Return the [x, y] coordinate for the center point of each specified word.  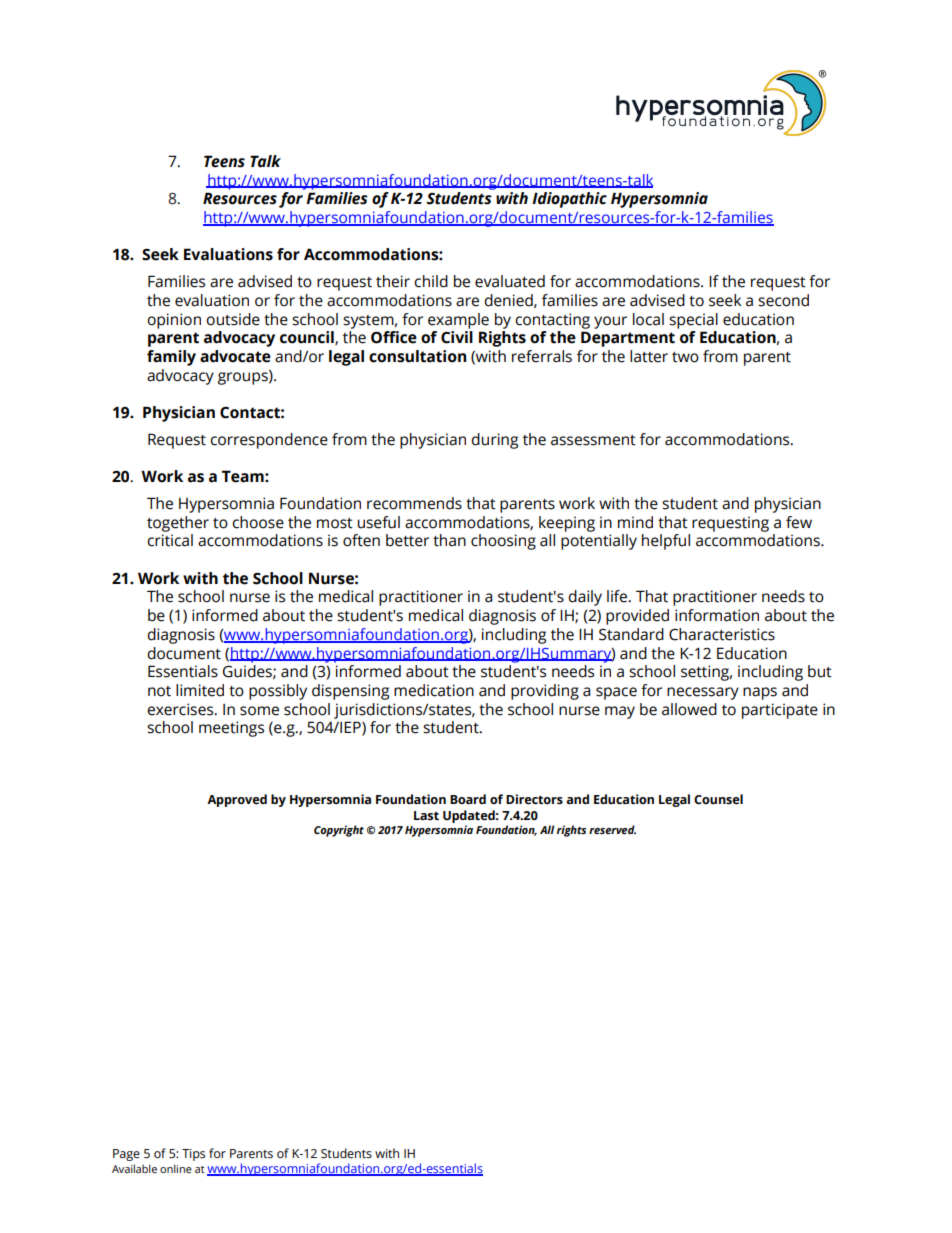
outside [233, 319]
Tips [193, 1155]
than [449, 540]
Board [468, 799]
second [783, 300]
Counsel [718, 799]
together [178, 524]
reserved [612, 829]
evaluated [510, 281]
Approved [237, 800]
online [176, 1168]
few [799, 522]
